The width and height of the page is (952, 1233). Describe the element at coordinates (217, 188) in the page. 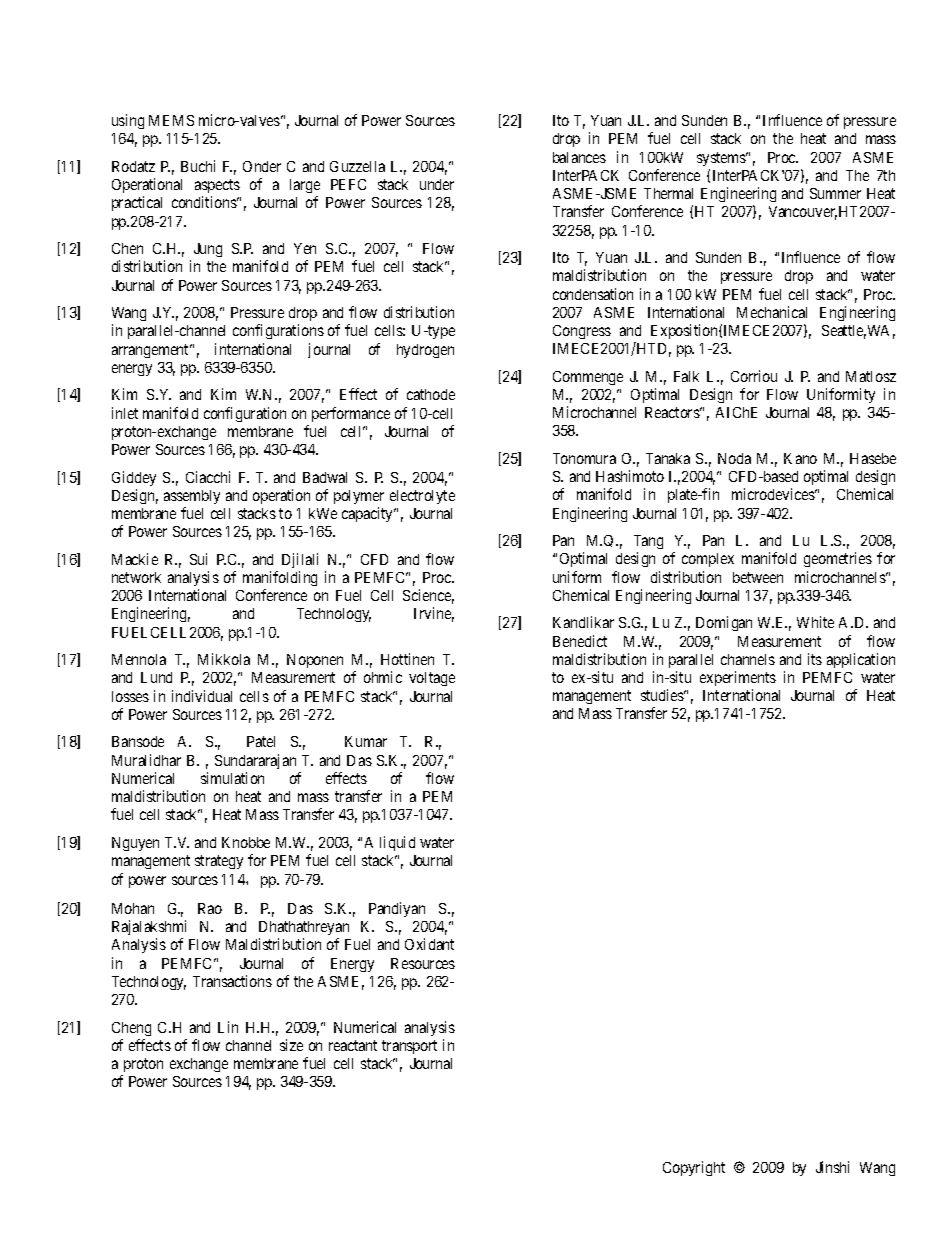

I see `aspects` at that location.
